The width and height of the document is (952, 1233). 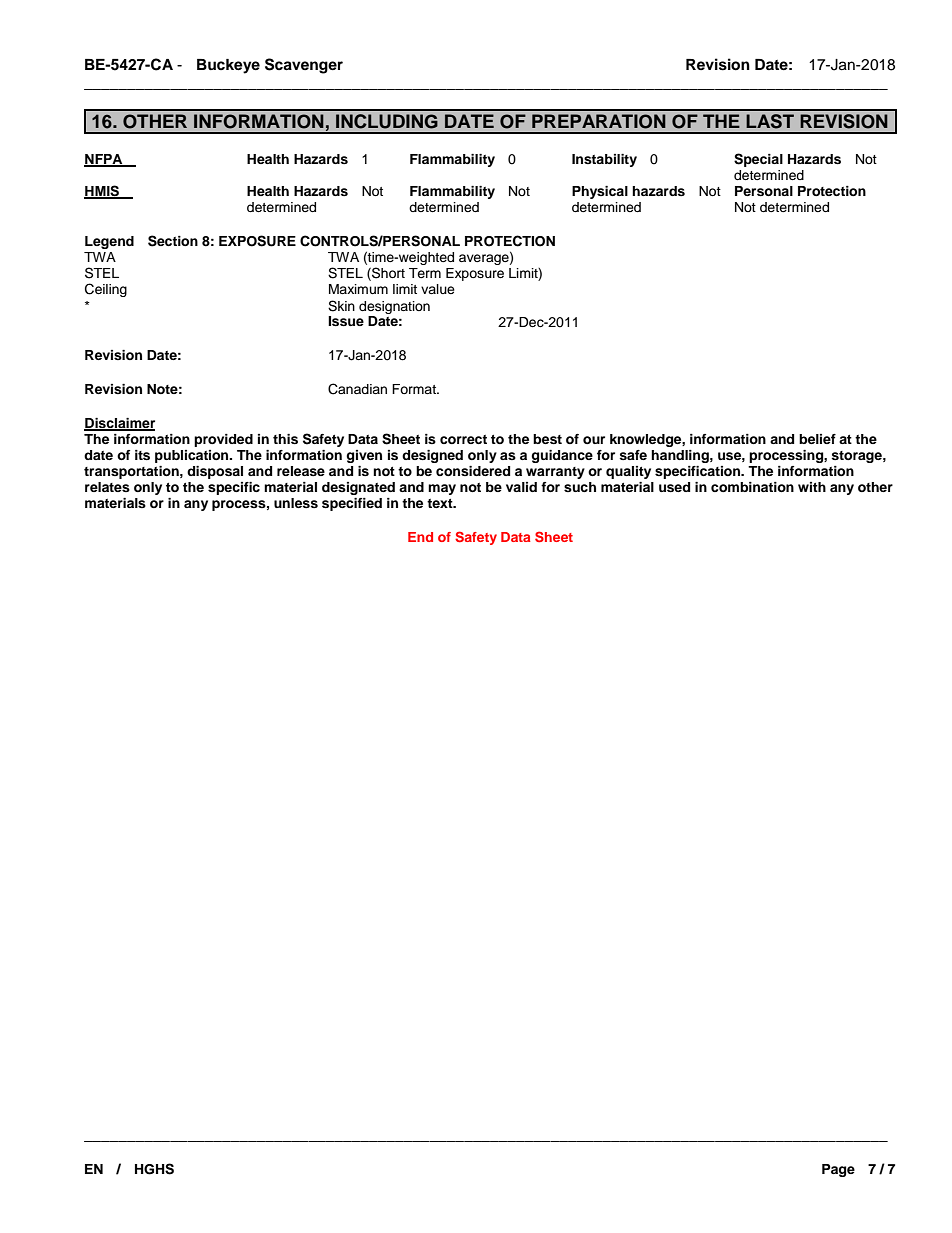 What do you see at coordinates (228, 66) in the document?
I see `Buckeye` at bounding box center [228, 66].
